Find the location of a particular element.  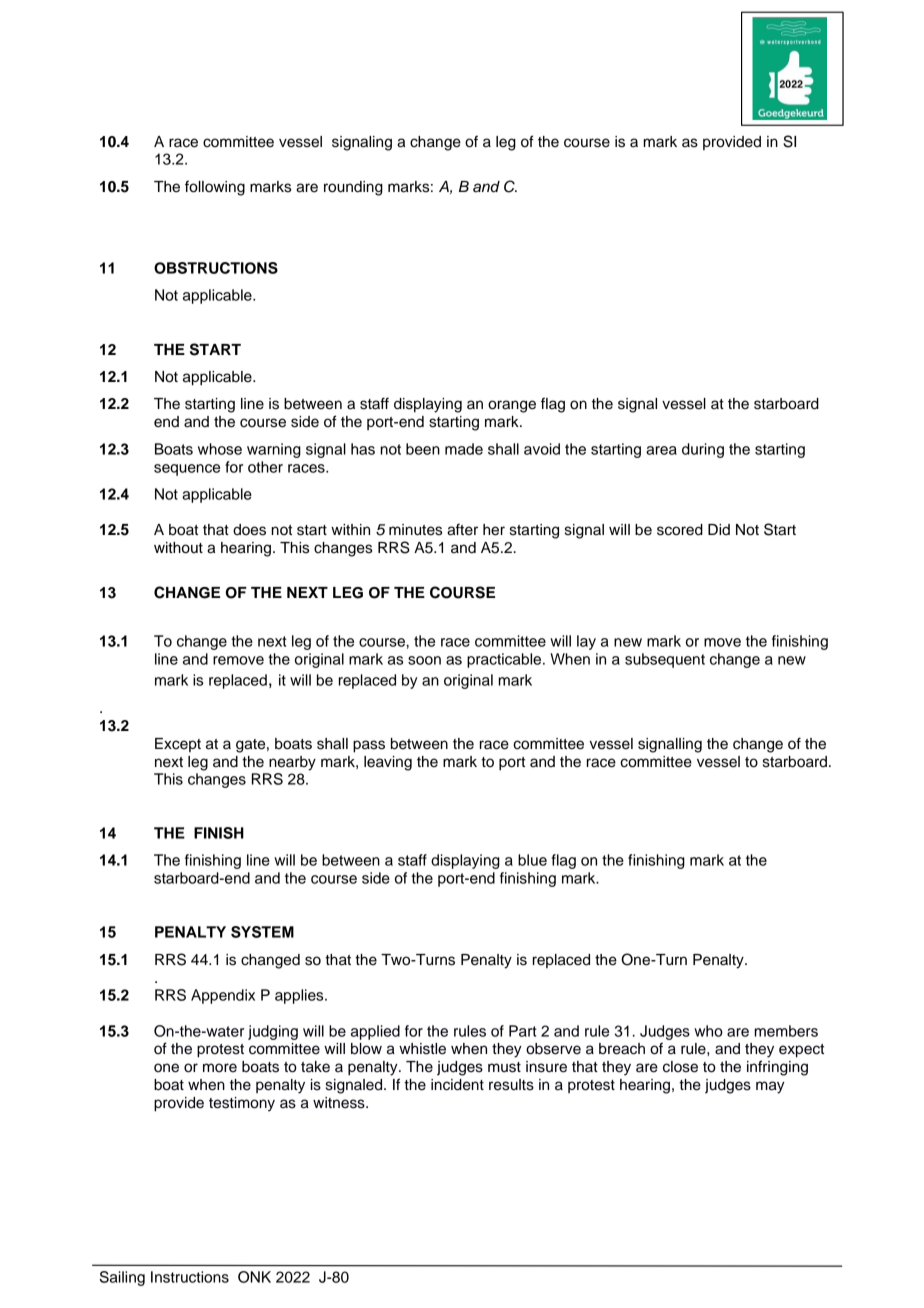

during is located at coordinates (703, 450).
